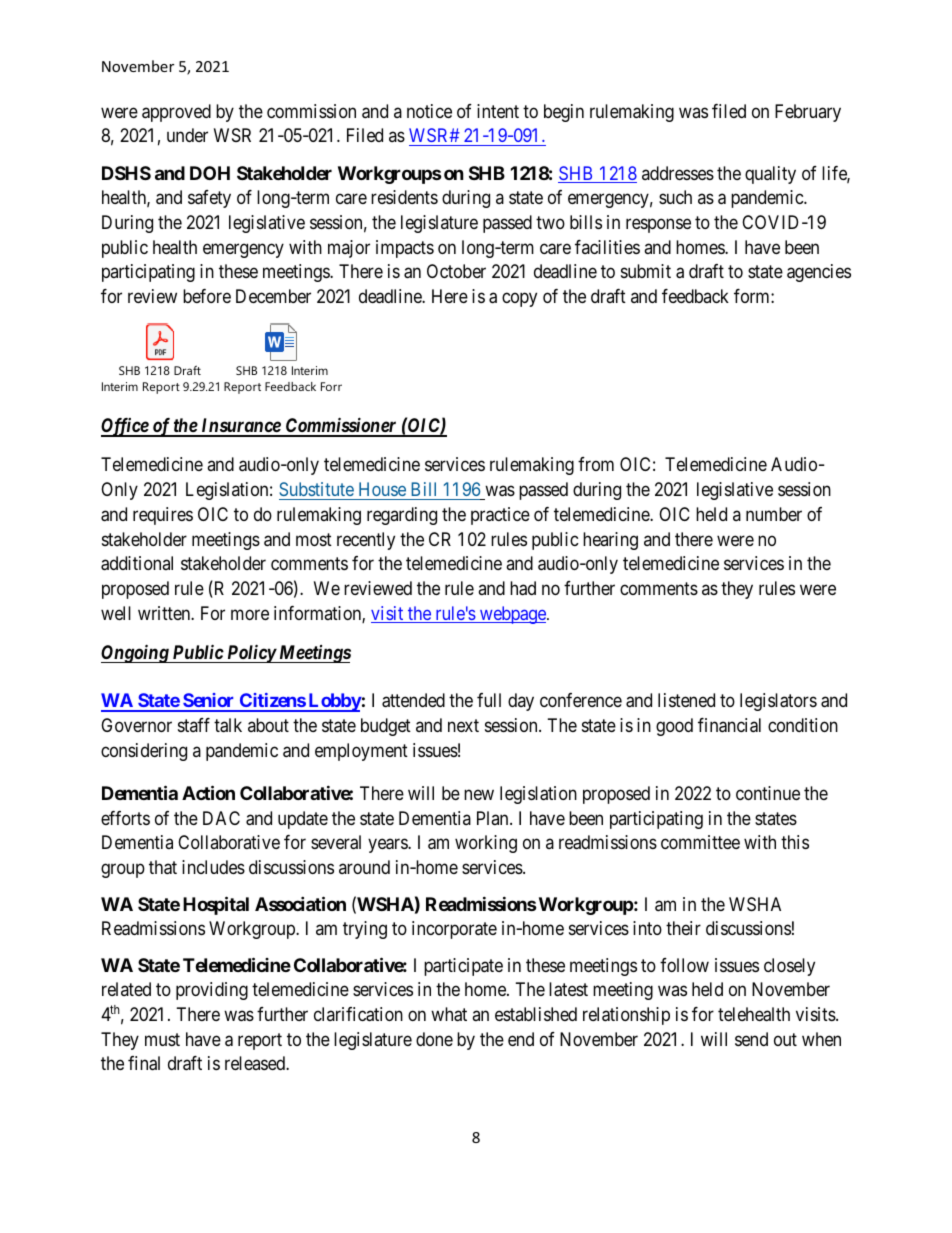 This image has width=952, height=1233. I want to click on Office, so click(125, 427).
